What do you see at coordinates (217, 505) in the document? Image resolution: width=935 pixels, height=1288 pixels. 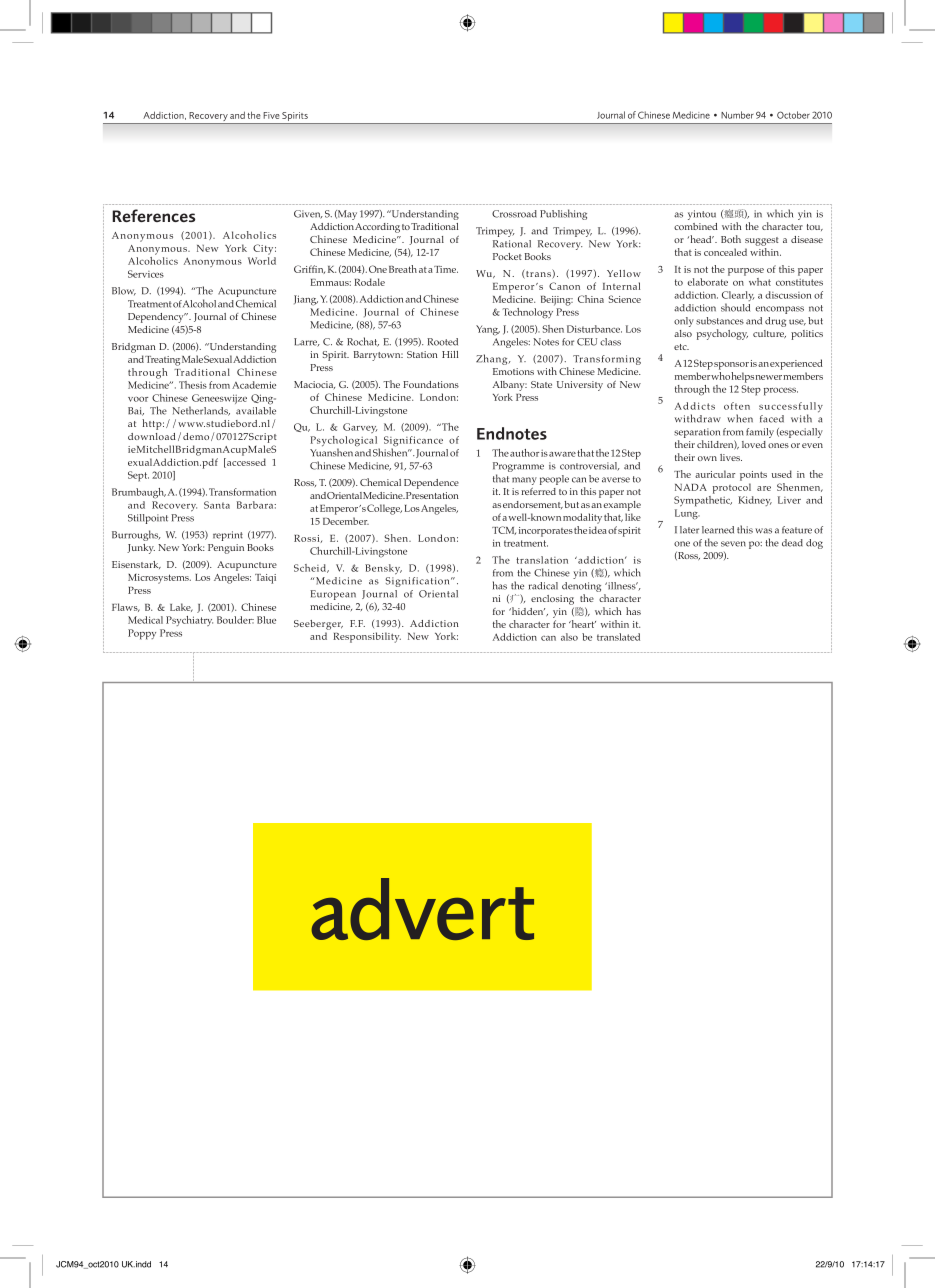 I see `Santa` at bounding box center [217, 505].
